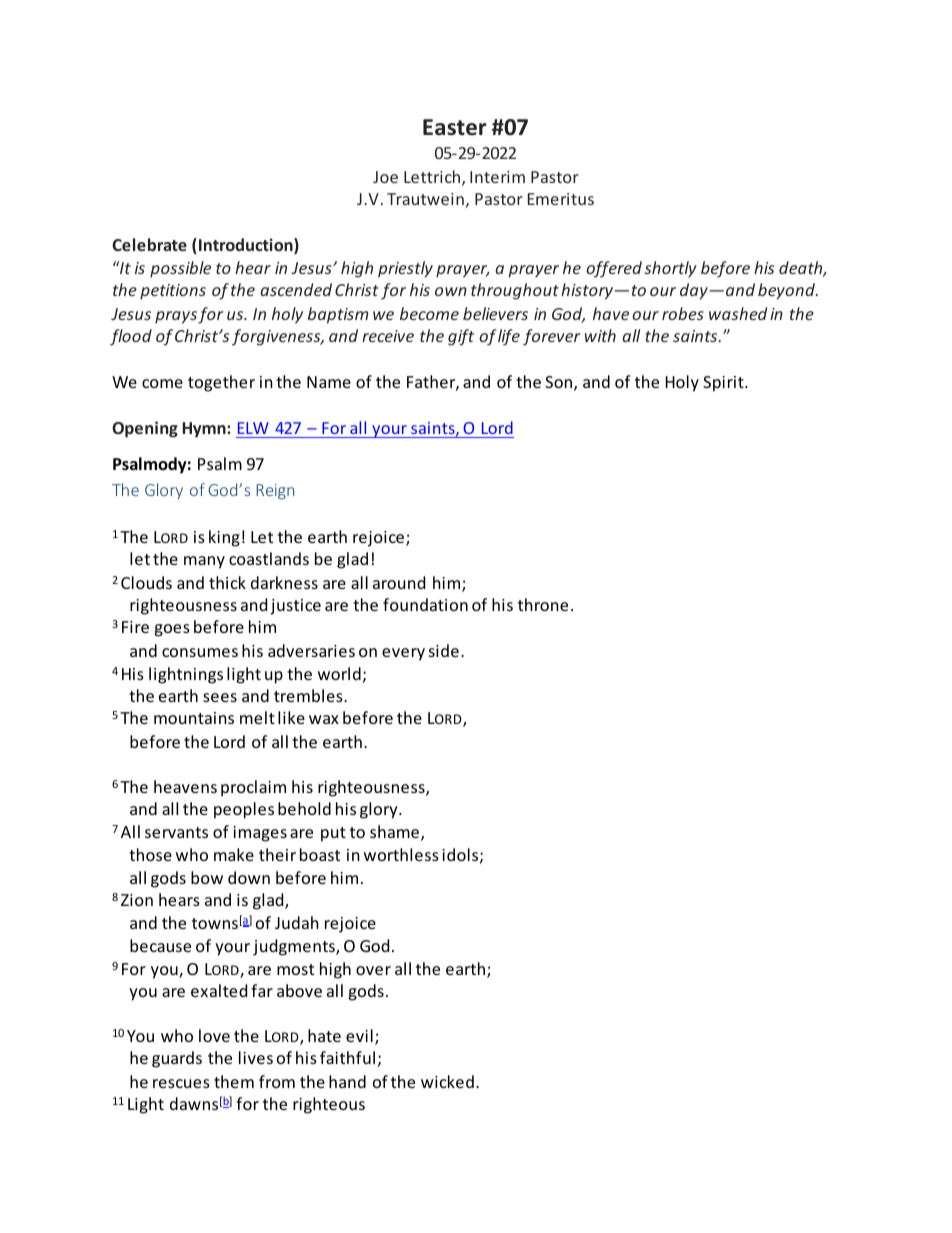 The height and width of the document is (1233, 952). Describe the element at coordinates (221, 383) in the document. I see `together` at that location.
